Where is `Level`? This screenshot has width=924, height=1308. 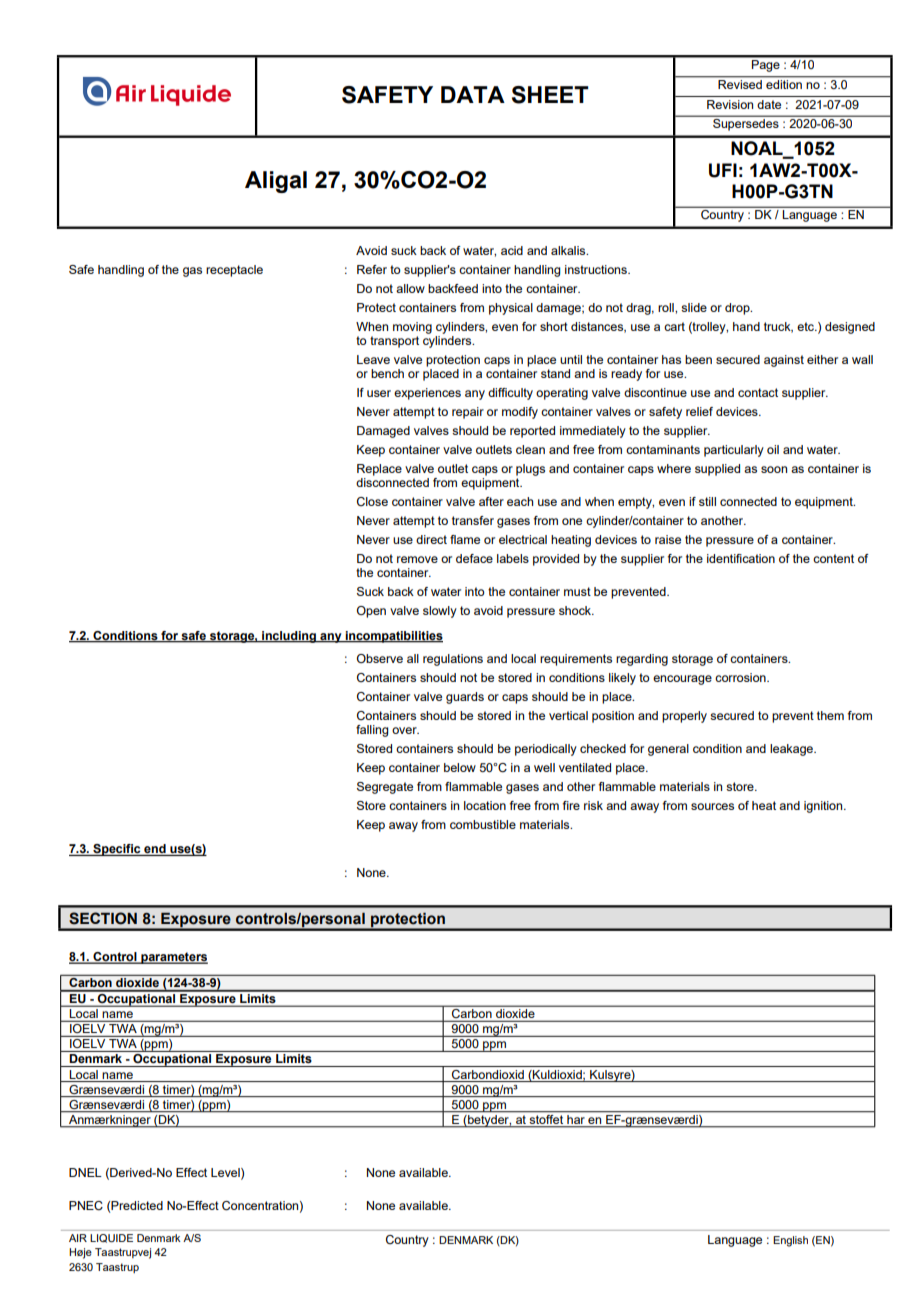
Level is located at coordinates (226, 1173).
